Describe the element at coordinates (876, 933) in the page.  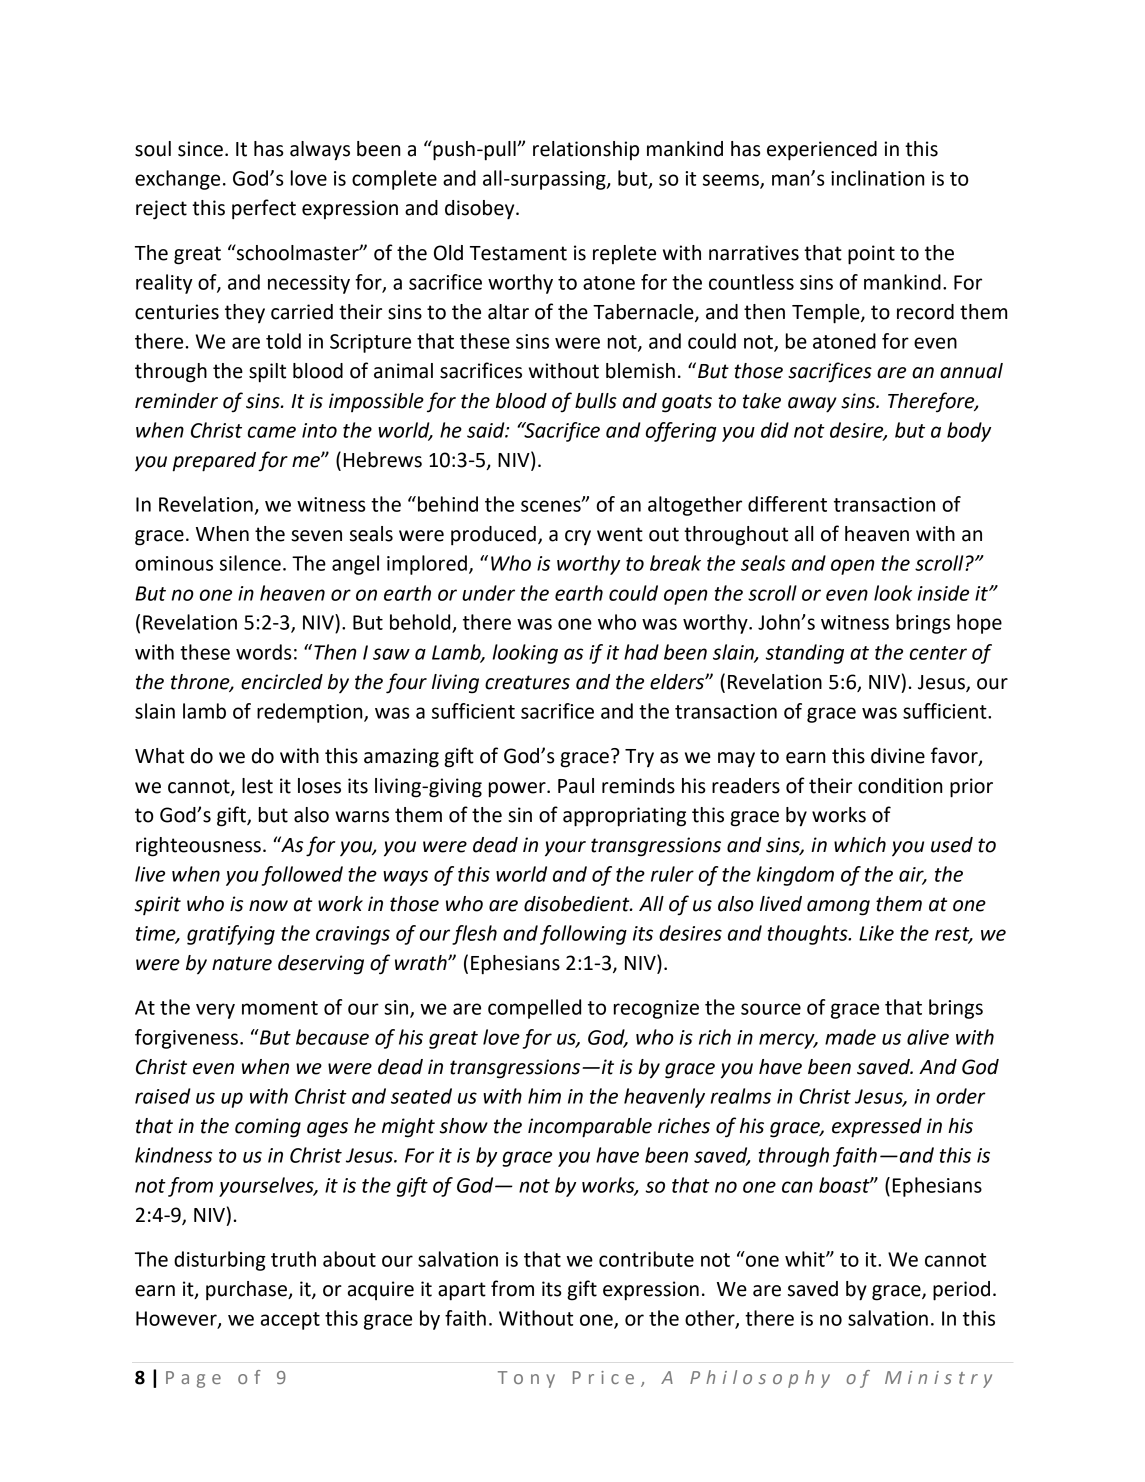
I see `Like` at that location.
